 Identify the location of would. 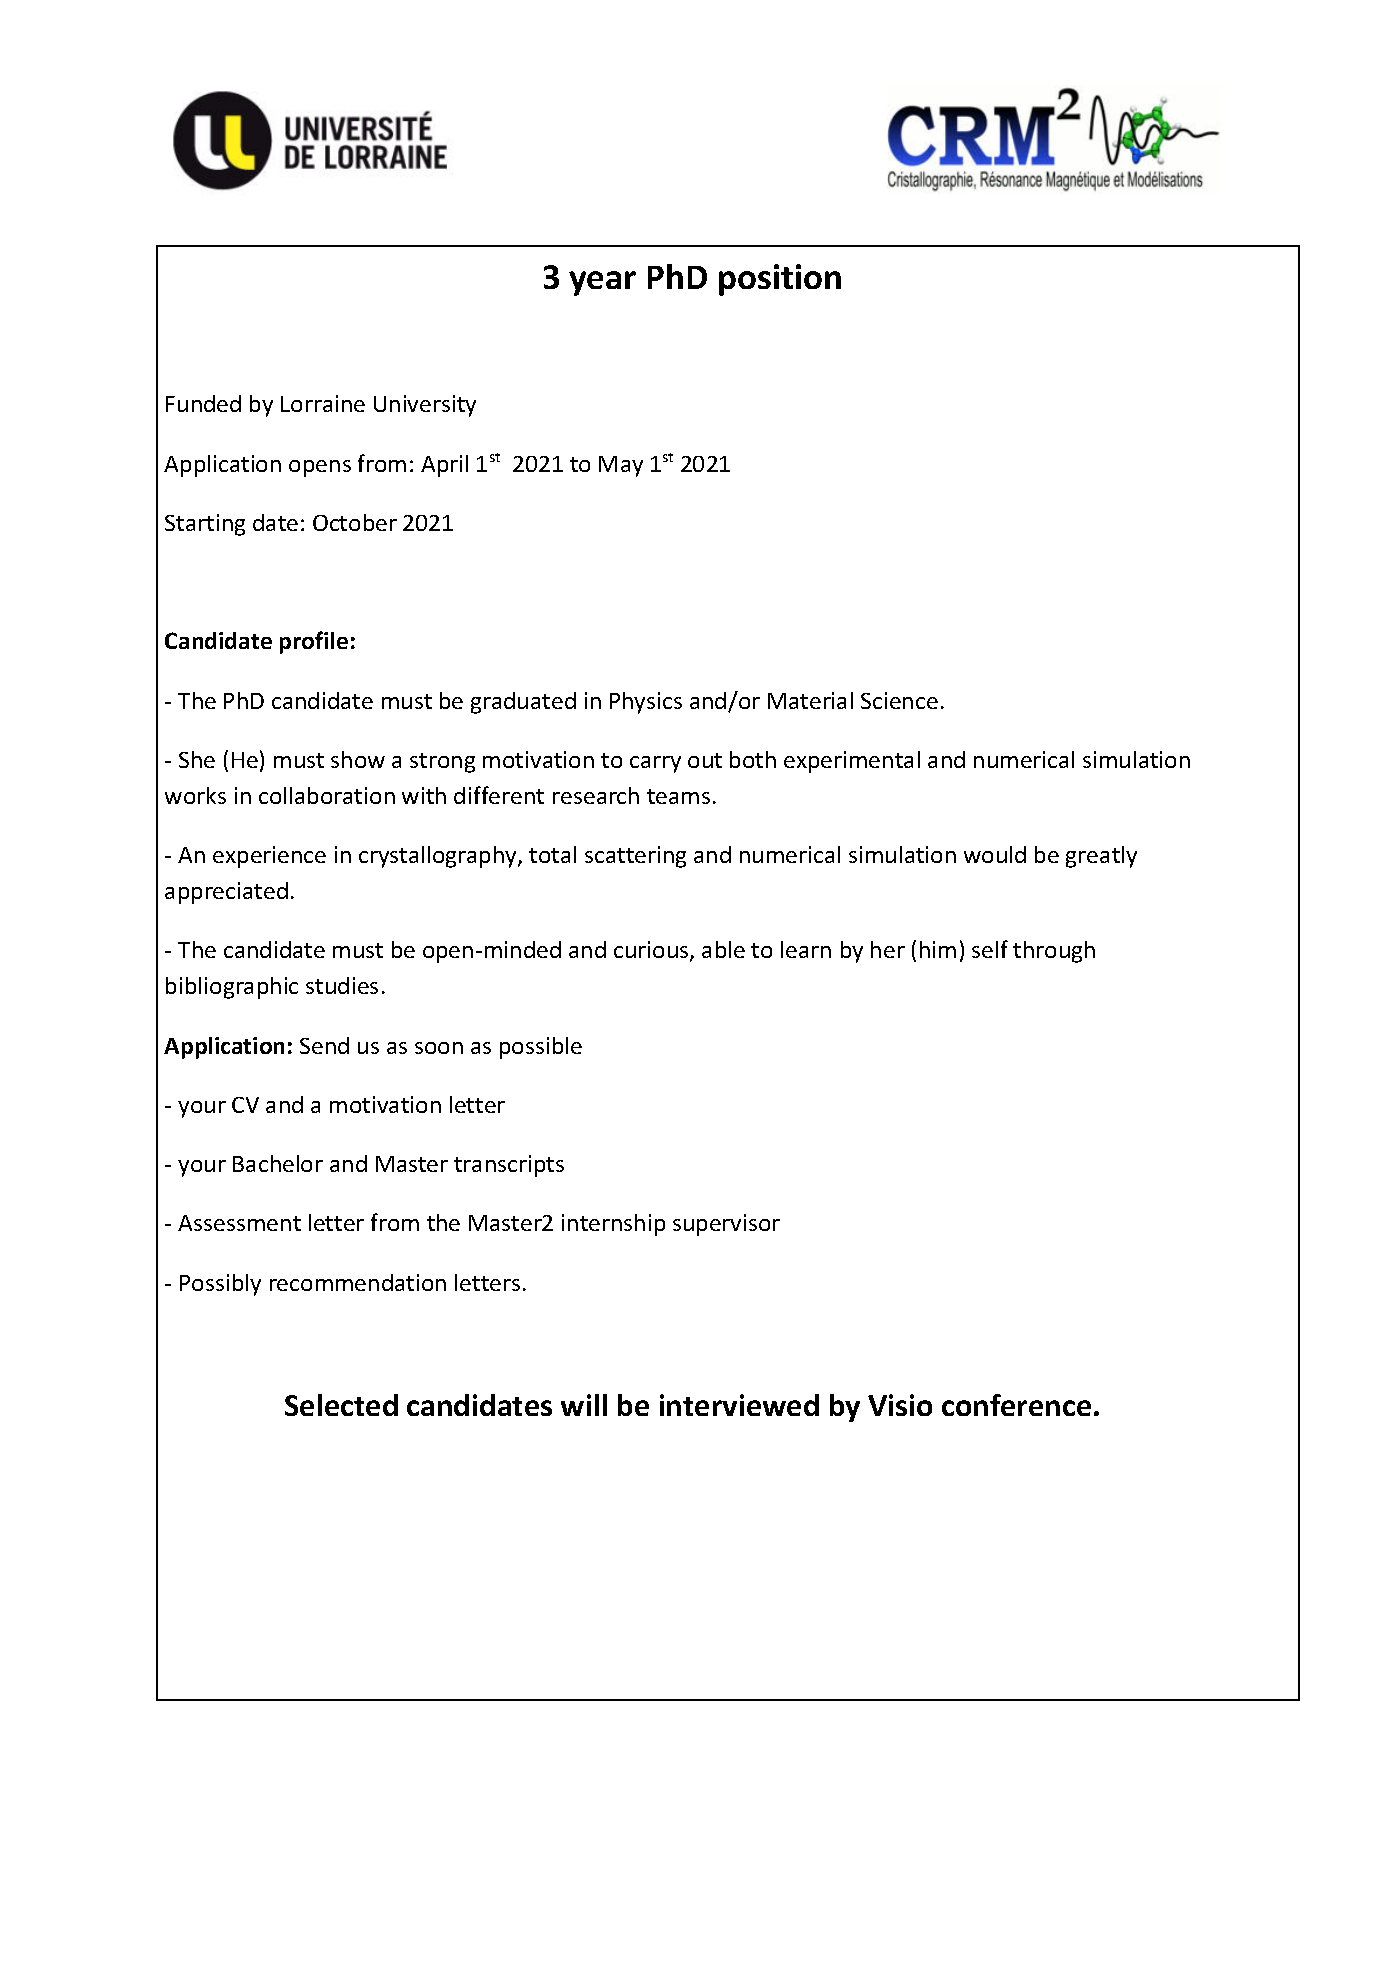
(995, 854).
